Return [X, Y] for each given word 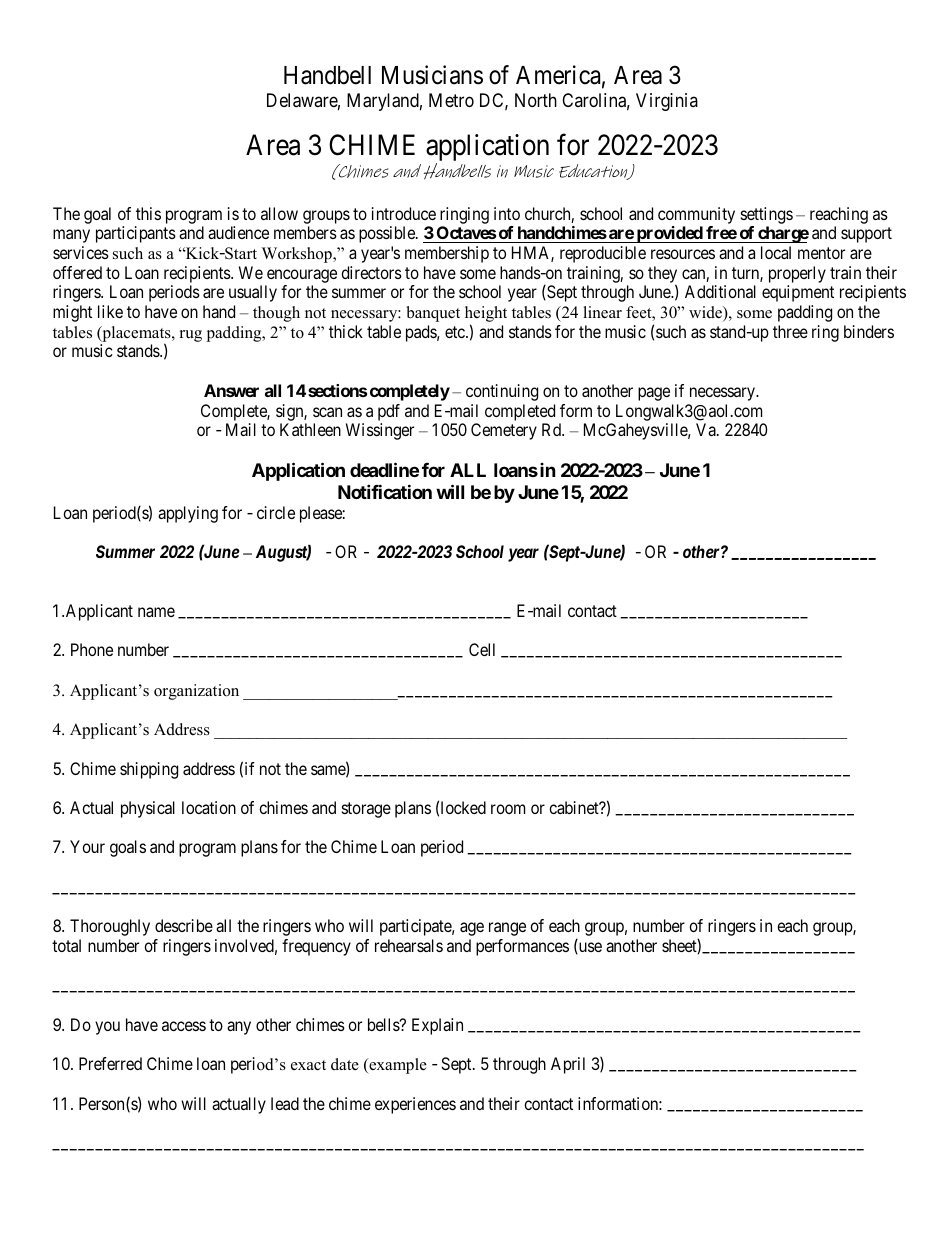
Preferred [110, 1063]
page [654, 394]
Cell [482, 649]
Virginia [667, 102]
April [568, 1065]
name [156, 612]
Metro [451, 100]
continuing [502, 392]
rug [191, 336]
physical [148, 809]
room [508, 809]
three [790, 331]
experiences [415, 1105]
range [507, 929]
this [148, 213]
